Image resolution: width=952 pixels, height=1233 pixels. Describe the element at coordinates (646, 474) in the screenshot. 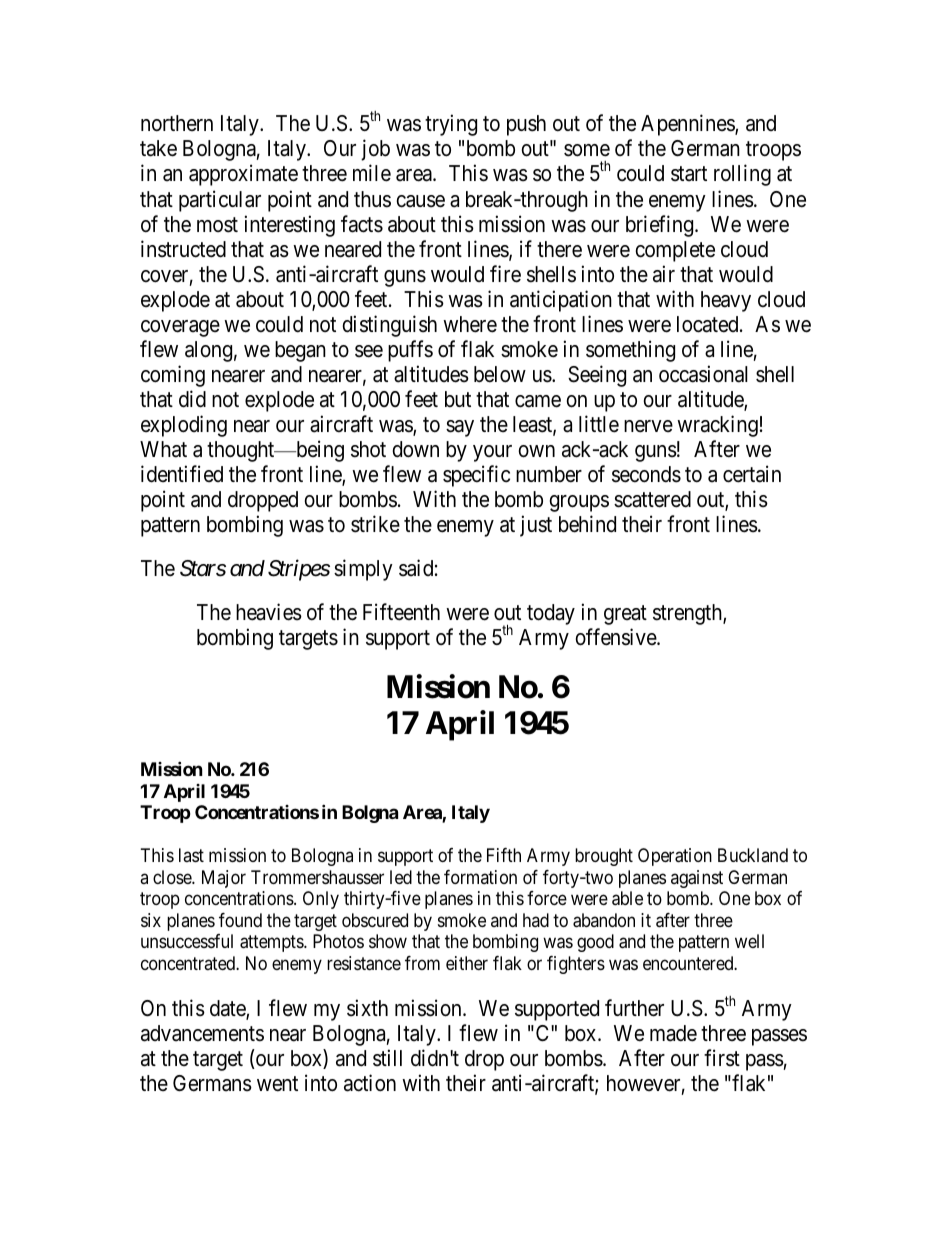

I see `seconds` at that location.
